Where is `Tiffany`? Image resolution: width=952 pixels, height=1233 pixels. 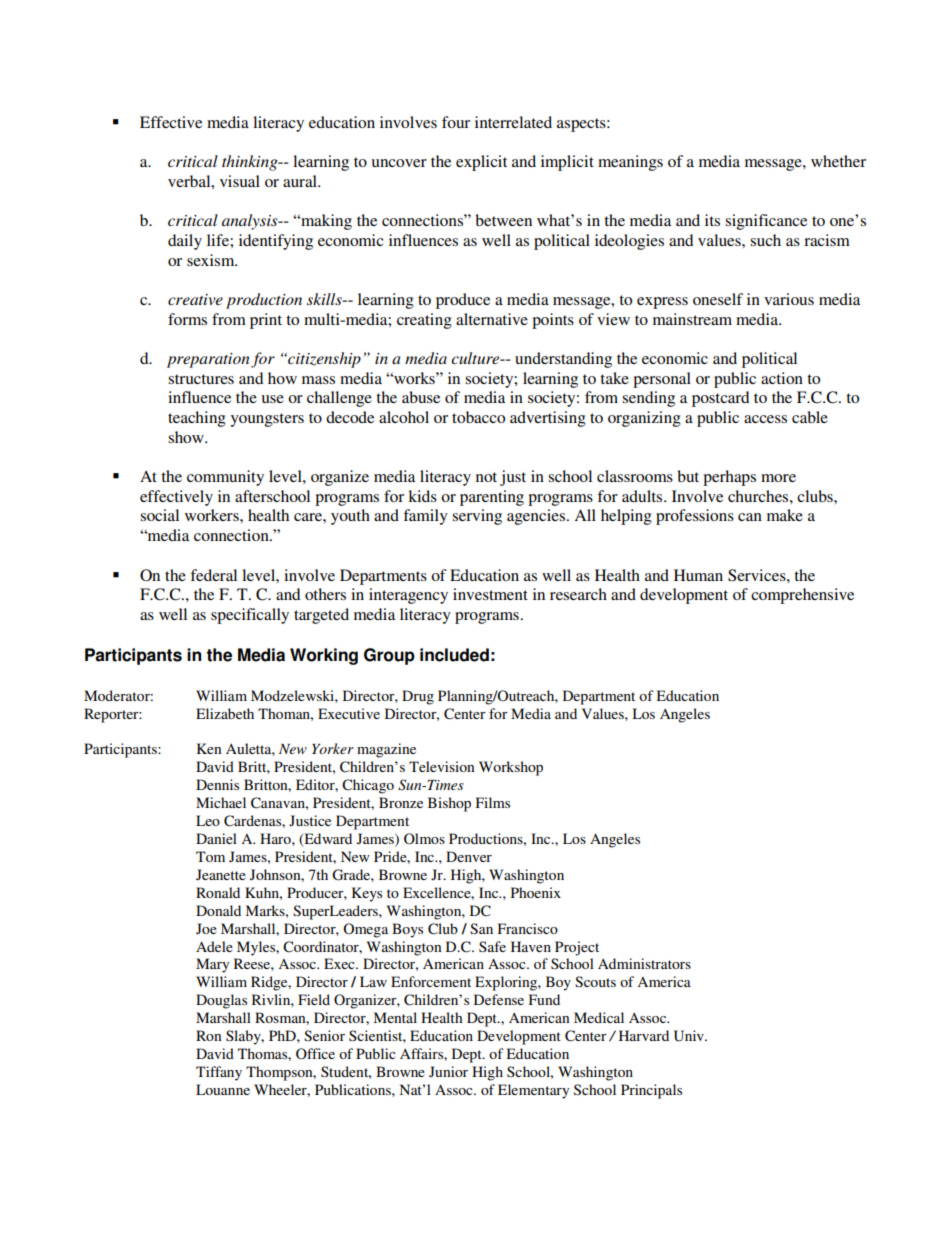
Tiffany is located at coordinates (219, 1073).
